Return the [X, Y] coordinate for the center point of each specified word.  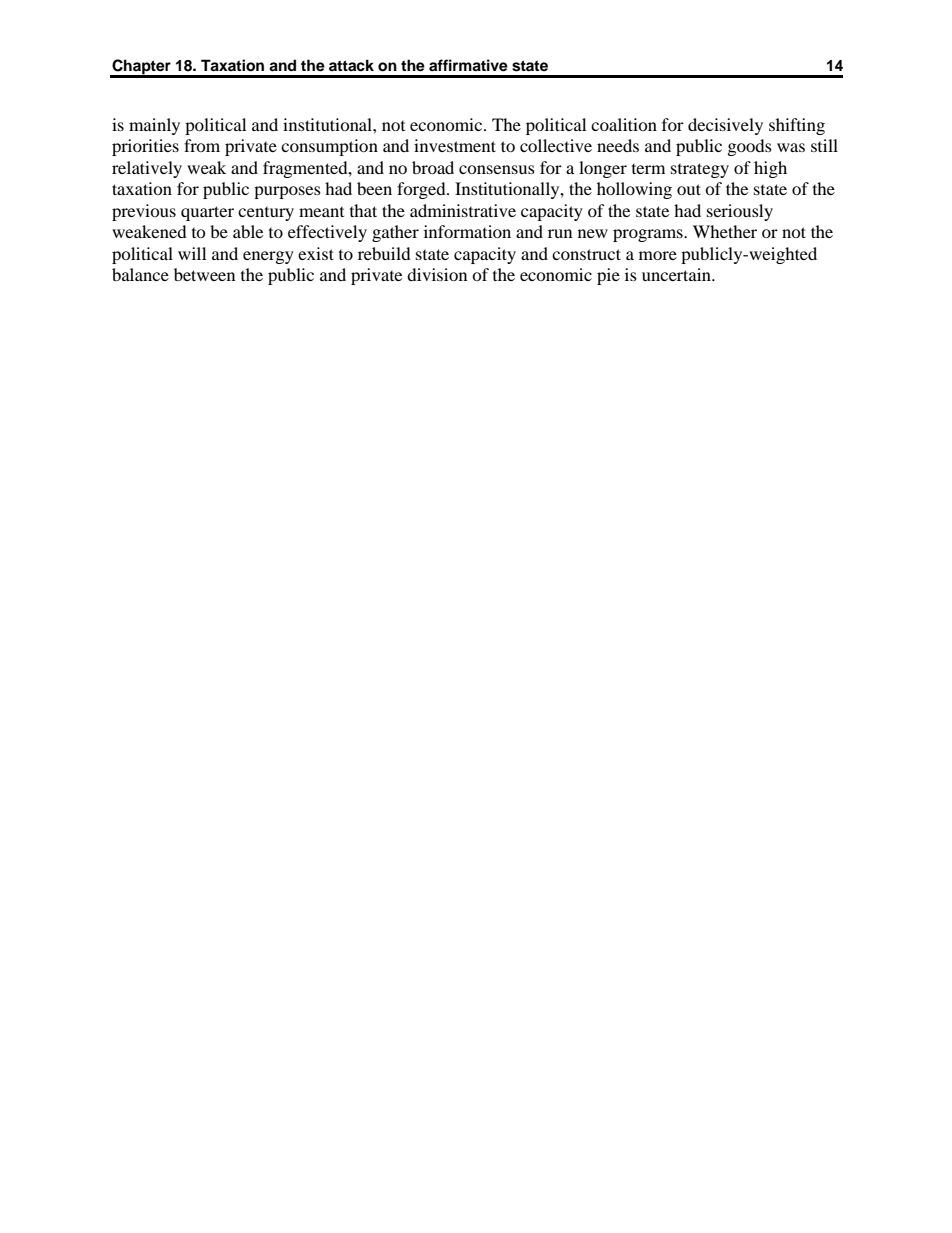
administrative [463, 210]
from [202, 145]
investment [455, 145]
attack [351, 65]
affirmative [468, 65]
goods [750, 147]
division [437, 274]
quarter [207, 213]
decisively [725, 126]
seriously [740, 212]
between [204, 274]
